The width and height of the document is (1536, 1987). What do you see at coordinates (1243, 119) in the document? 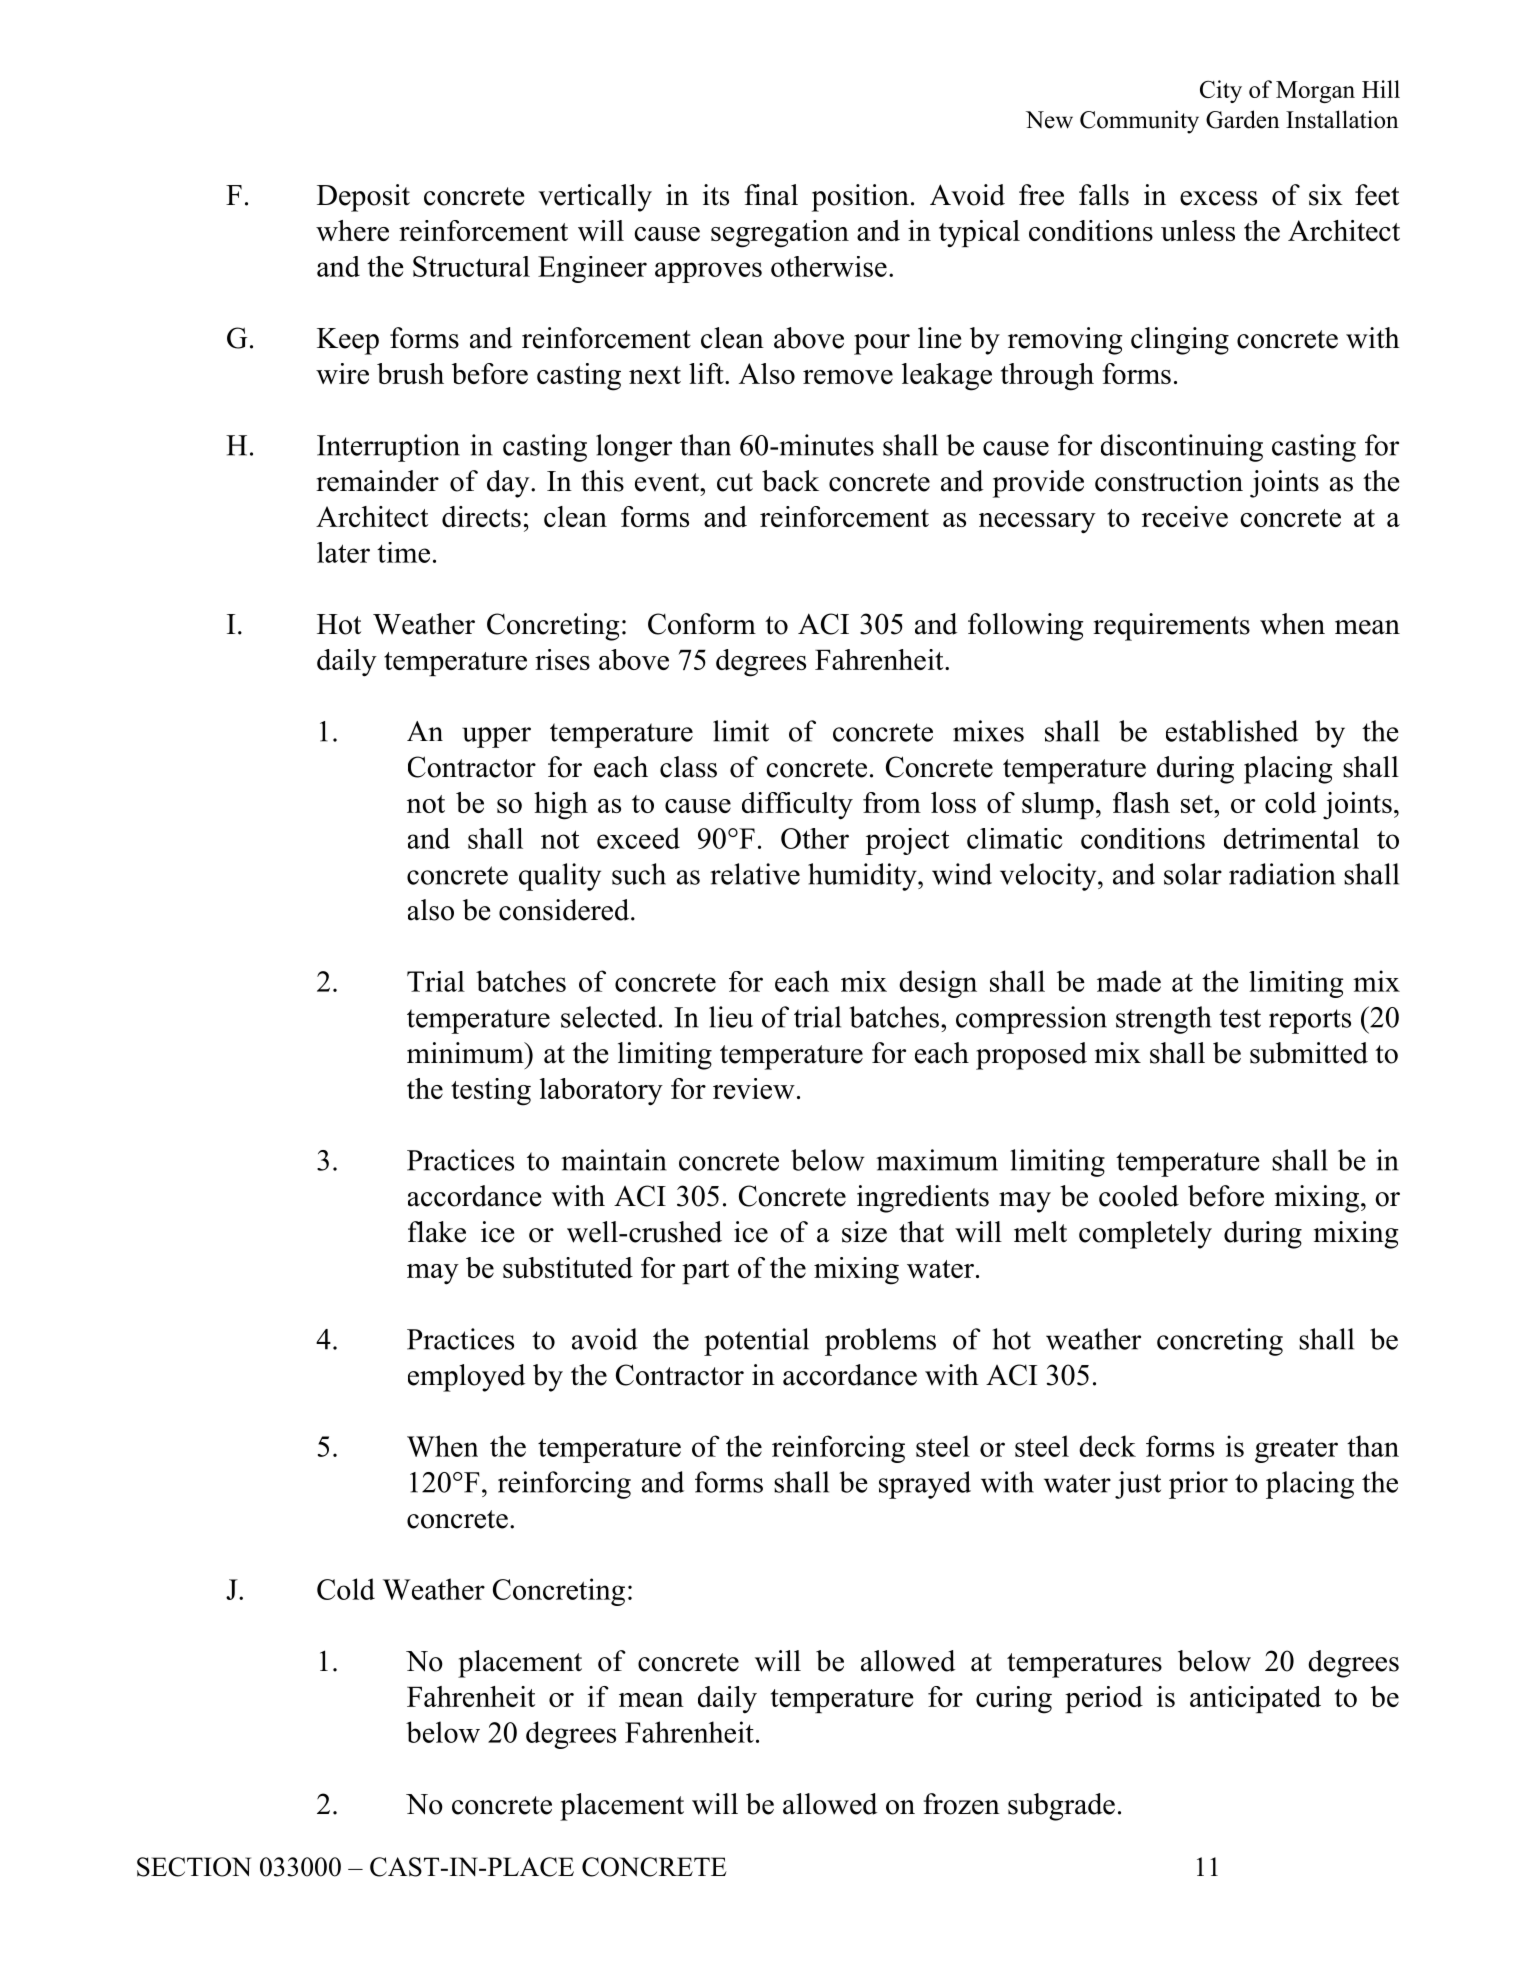
I see `Garden` at bounding box center [1243, 119].
